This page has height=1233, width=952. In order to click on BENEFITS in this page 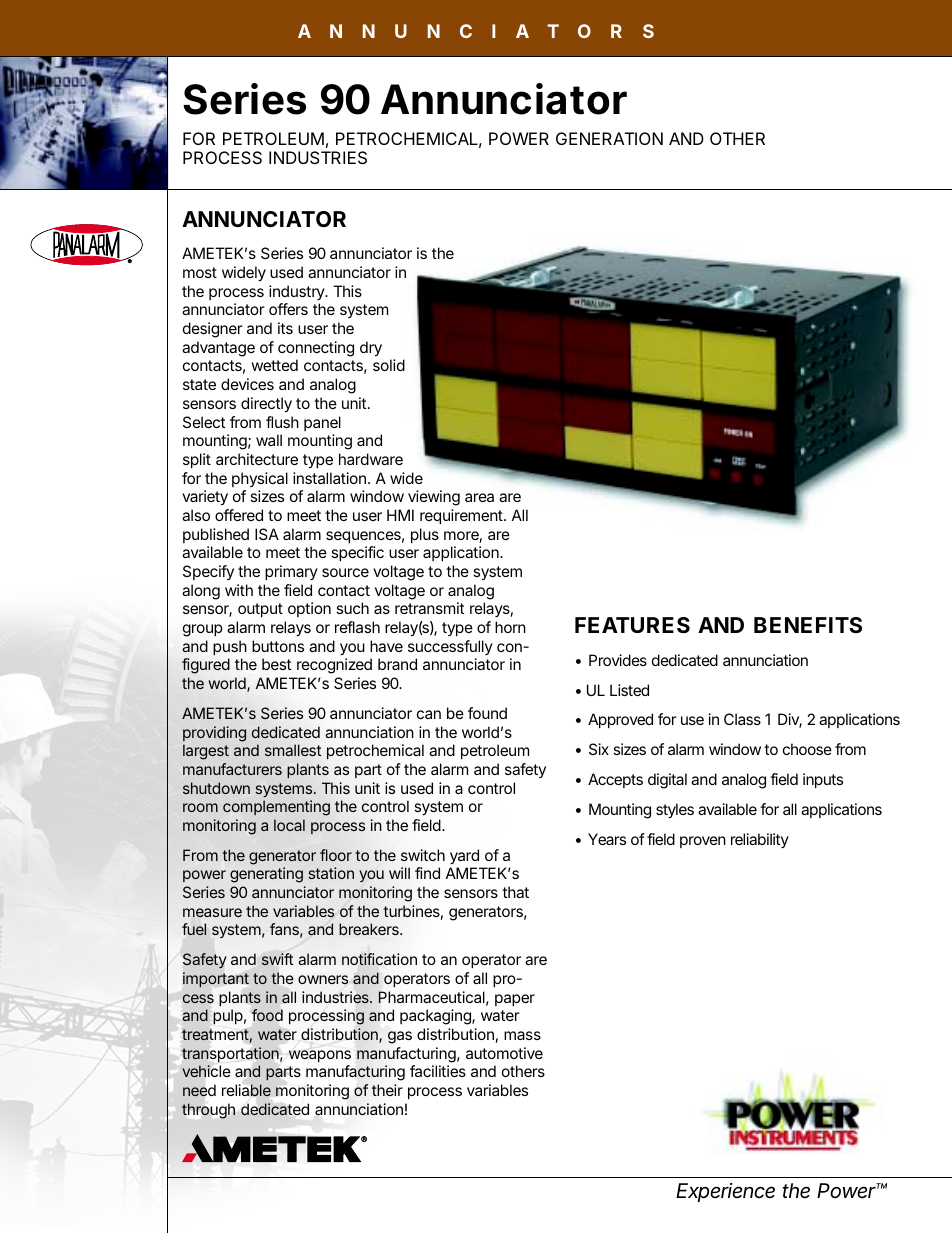, I will do `click(808, 625)`.
